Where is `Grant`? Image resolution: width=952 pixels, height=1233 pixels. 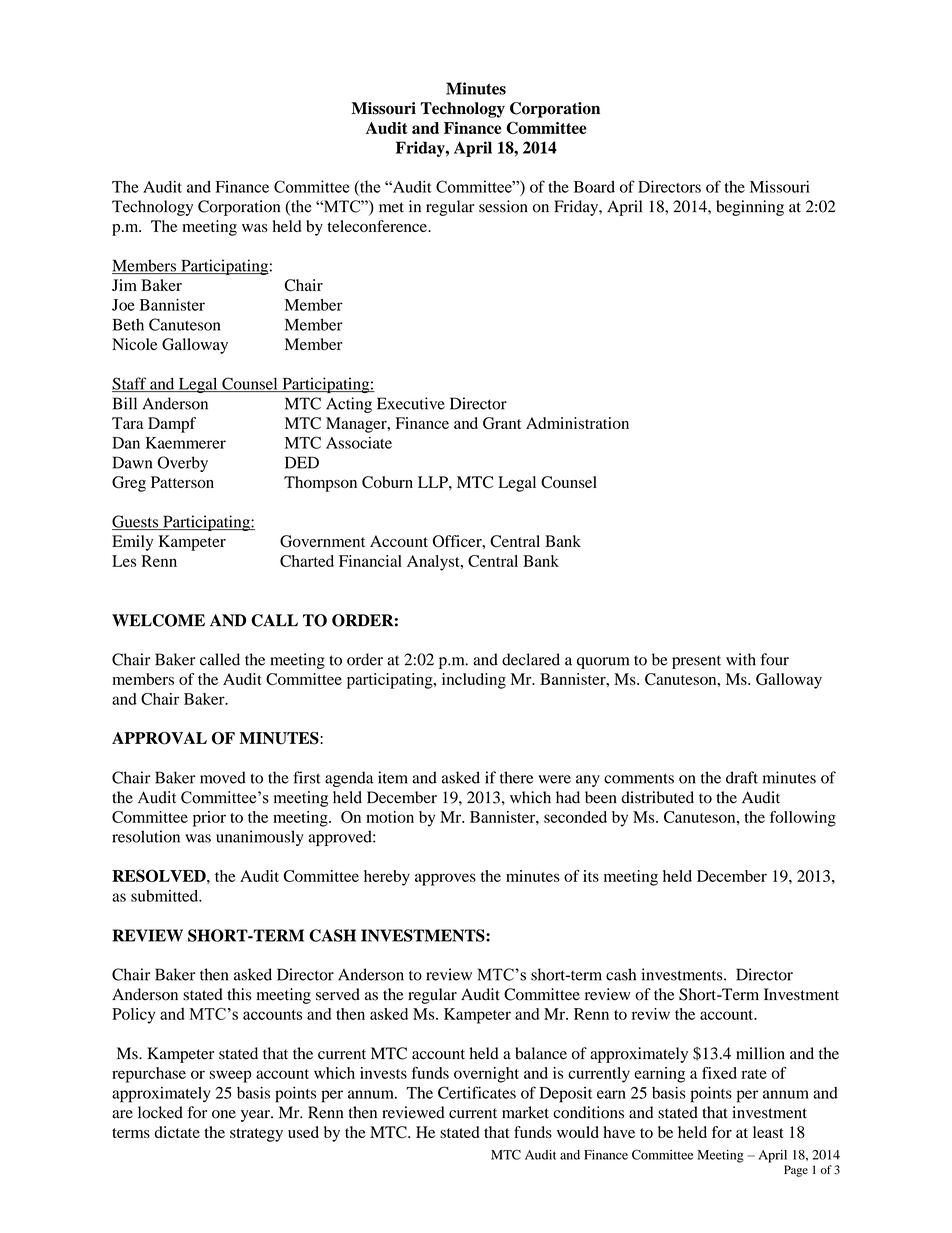 Grant is located at coordinates (502, 423).
